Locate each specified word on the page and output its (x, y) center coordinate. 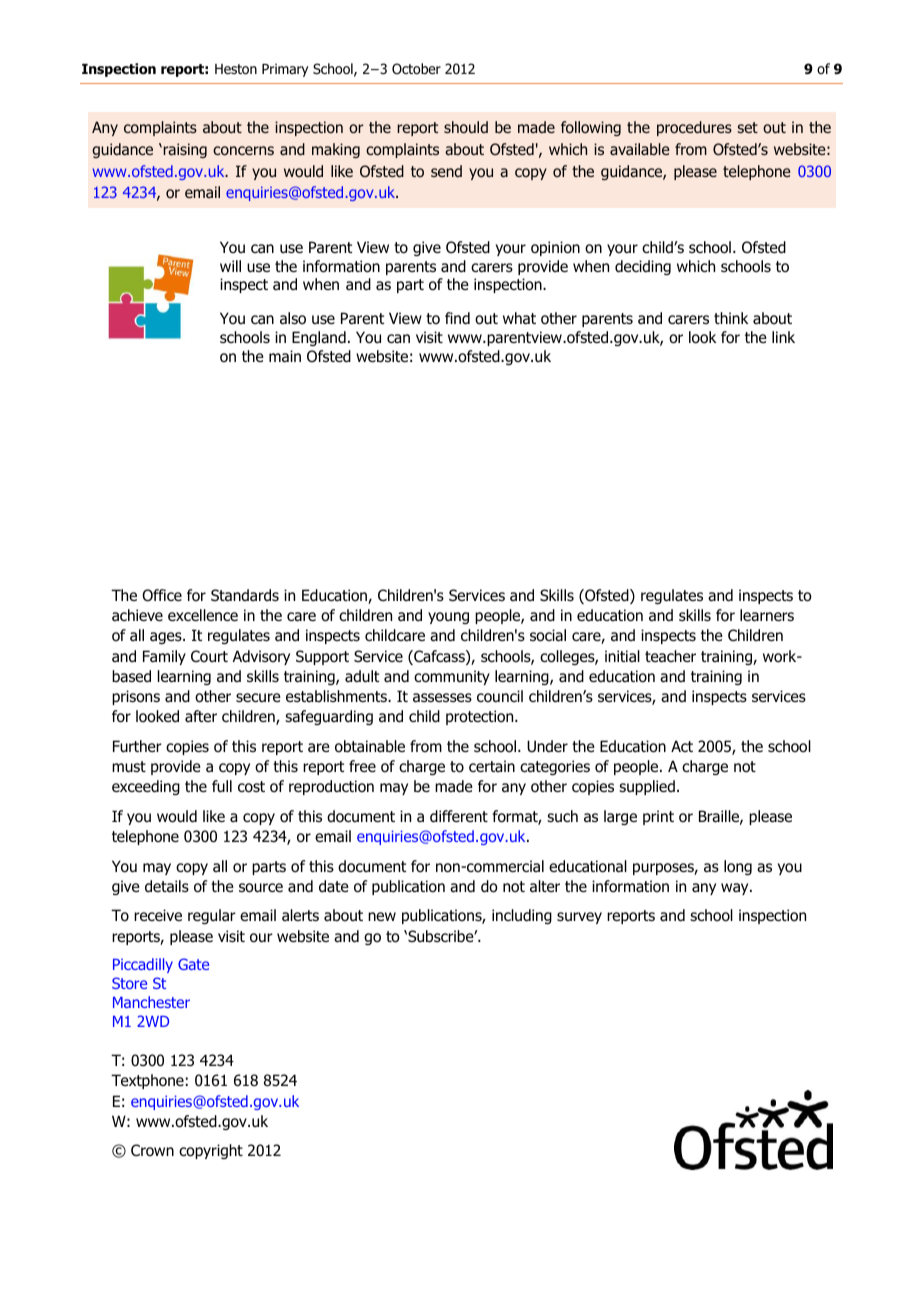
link (783, 337)
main (285, 356)
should (466, 127)
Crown (152, 1150)
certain (492, 766)
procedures (694, 128)
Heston (236, 69)
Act (682, 746)
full (222, 786)
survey (579, 918)
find (457, 318)
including (522, 916)
